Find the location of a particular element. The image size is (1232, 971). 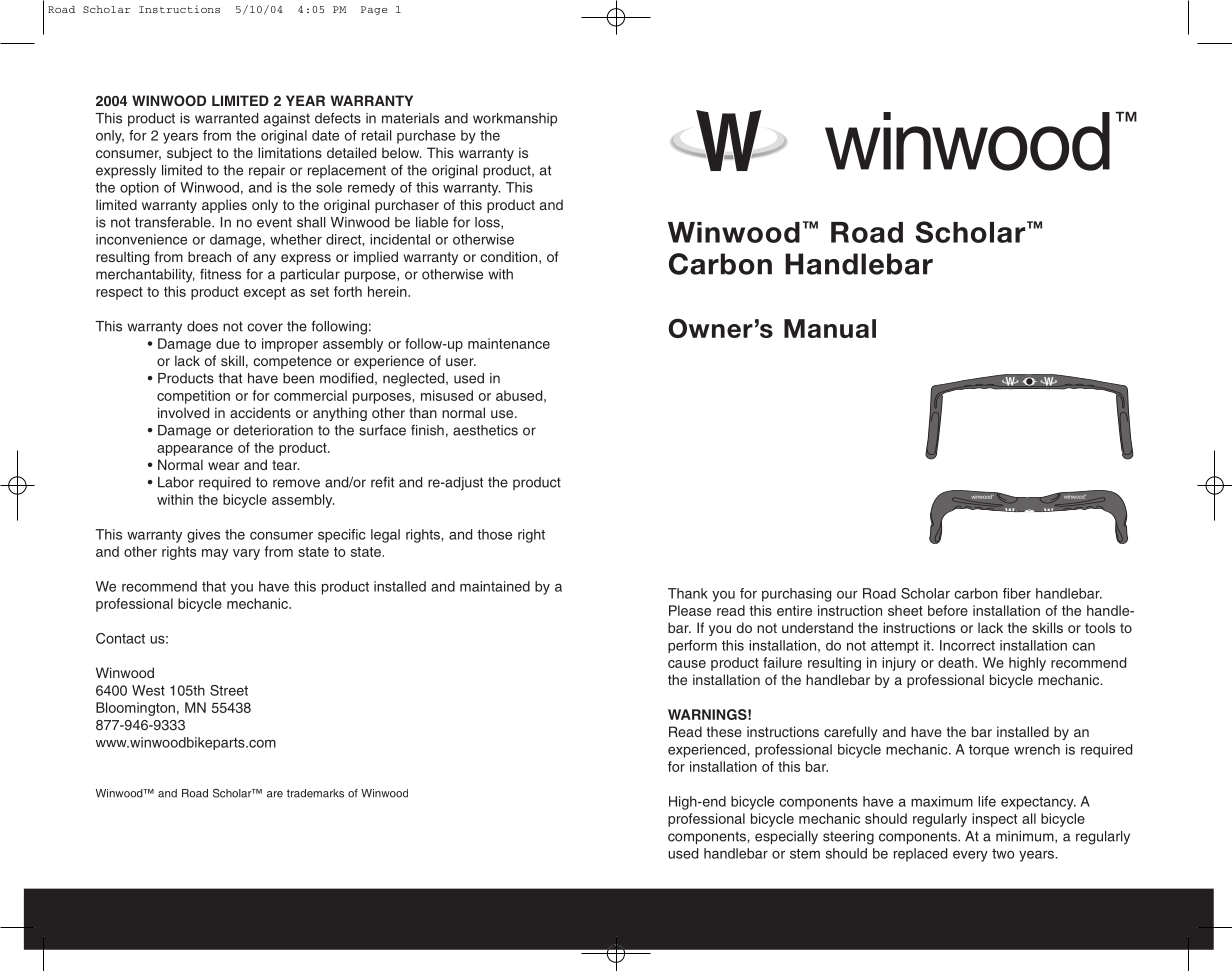

trademarks is located at coordinates (315, 793).
